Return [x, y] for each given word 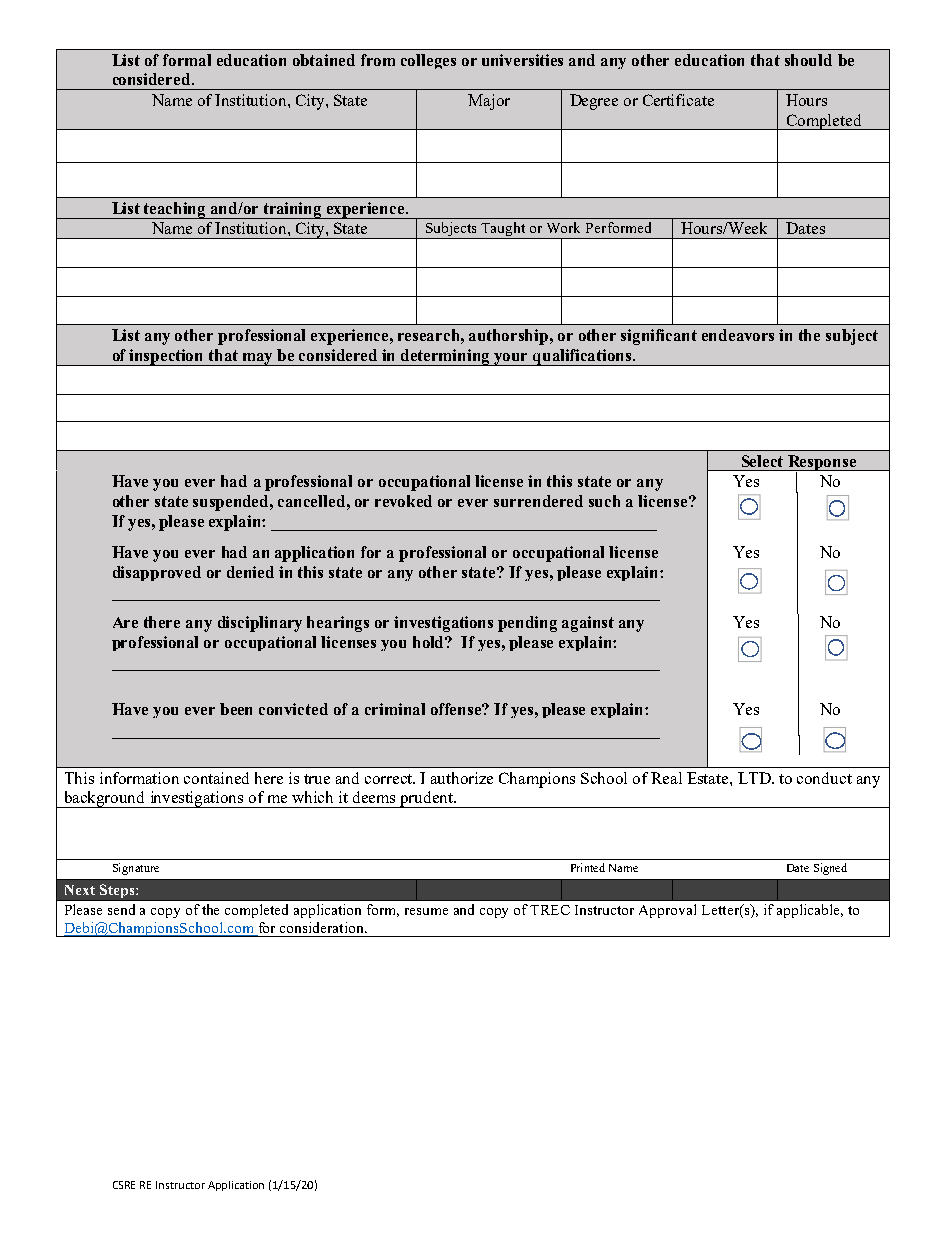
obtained [324, 60]
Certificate [678, 100]
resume [426, 911]
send [121, 909]
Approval [667, 911]
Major [489, 102]
